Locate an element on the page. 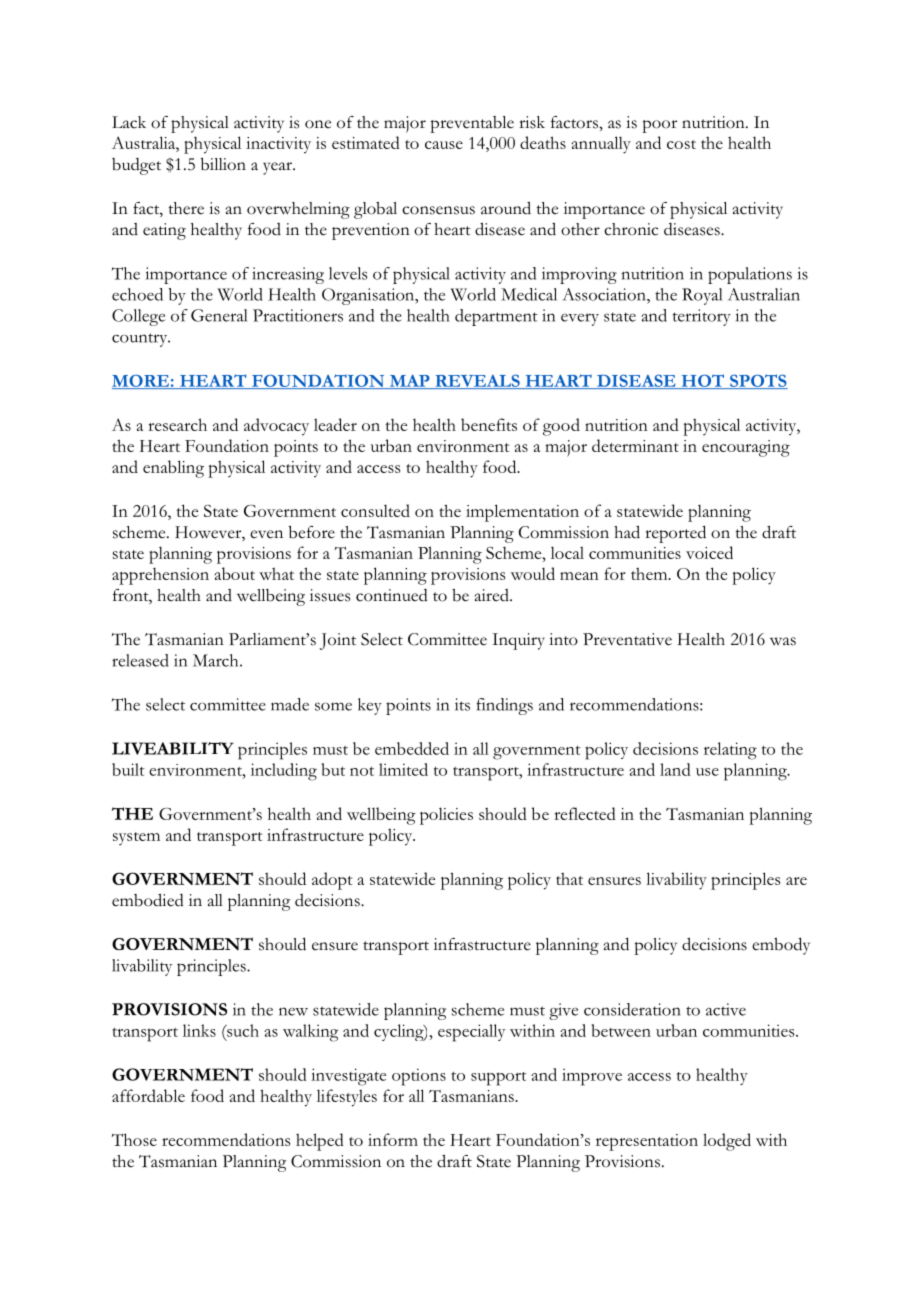 This page has height=1307, width=924. support is located at coordinates (499, 1079).
